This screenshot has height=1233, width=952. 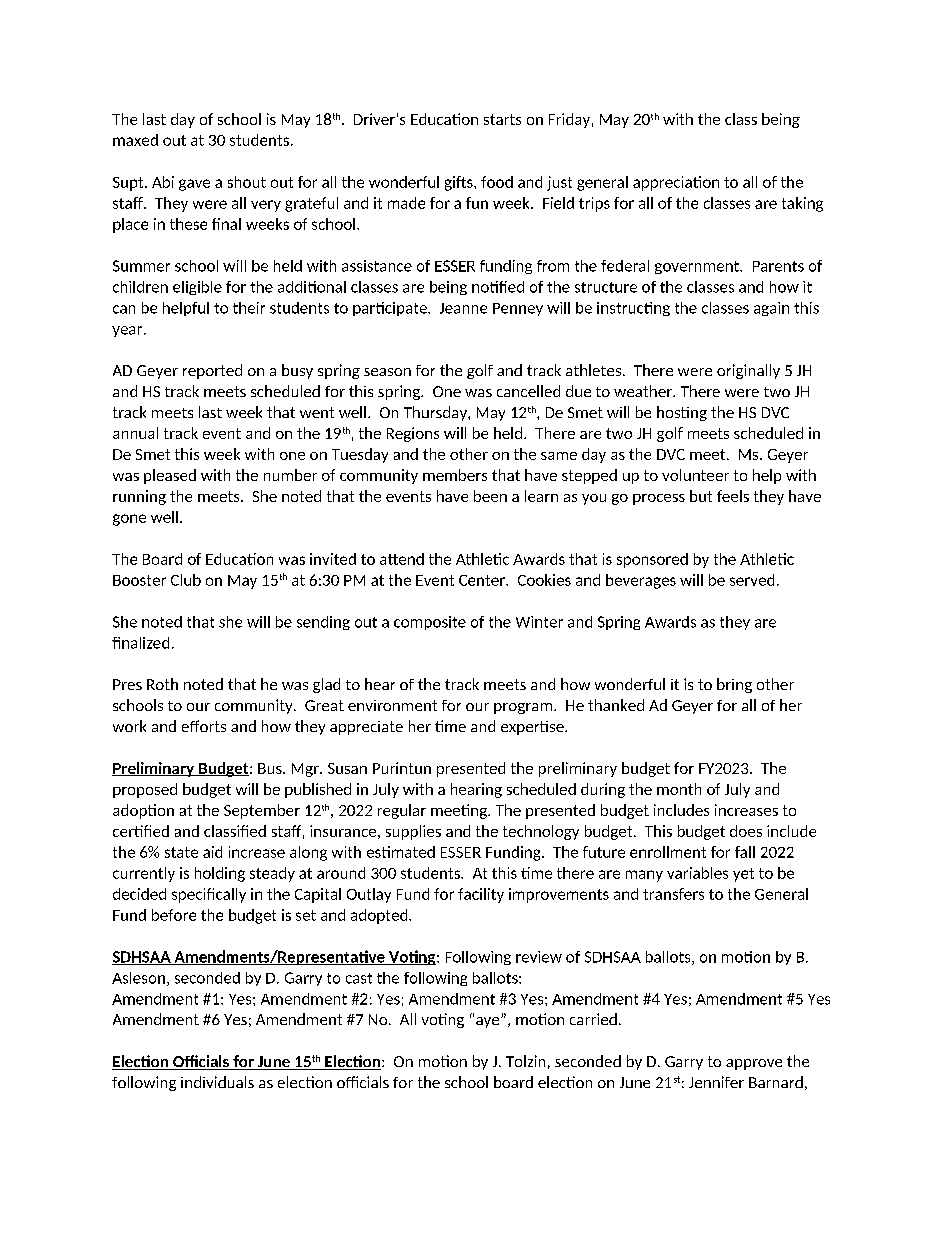 What do you see at coordinates (754, 1064) in the screenshot?
I see `approve` at bounding box center [754, 1064].
